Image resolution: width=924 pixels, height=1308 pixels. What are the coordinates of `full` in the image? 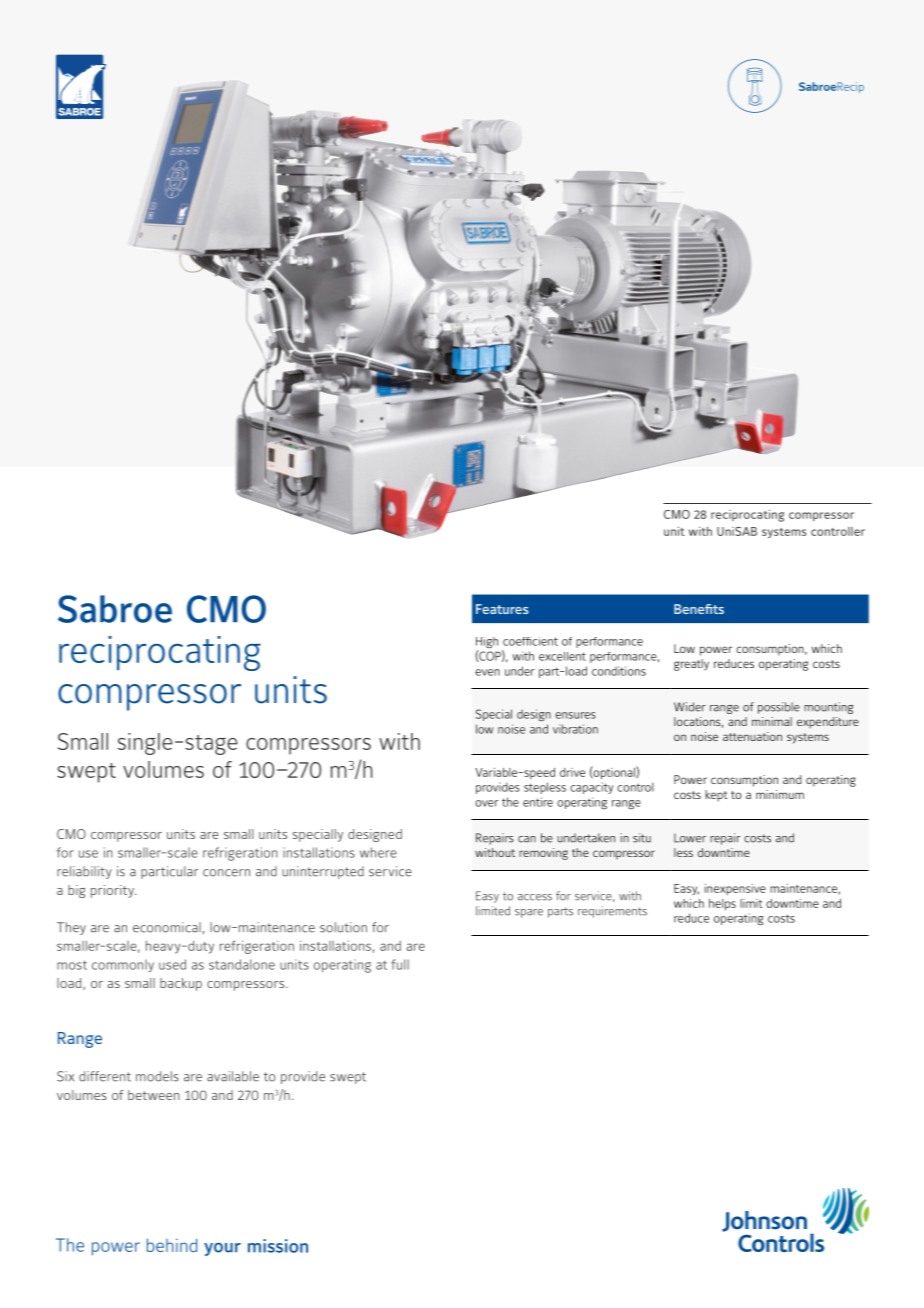 It's located at (400, 964).
